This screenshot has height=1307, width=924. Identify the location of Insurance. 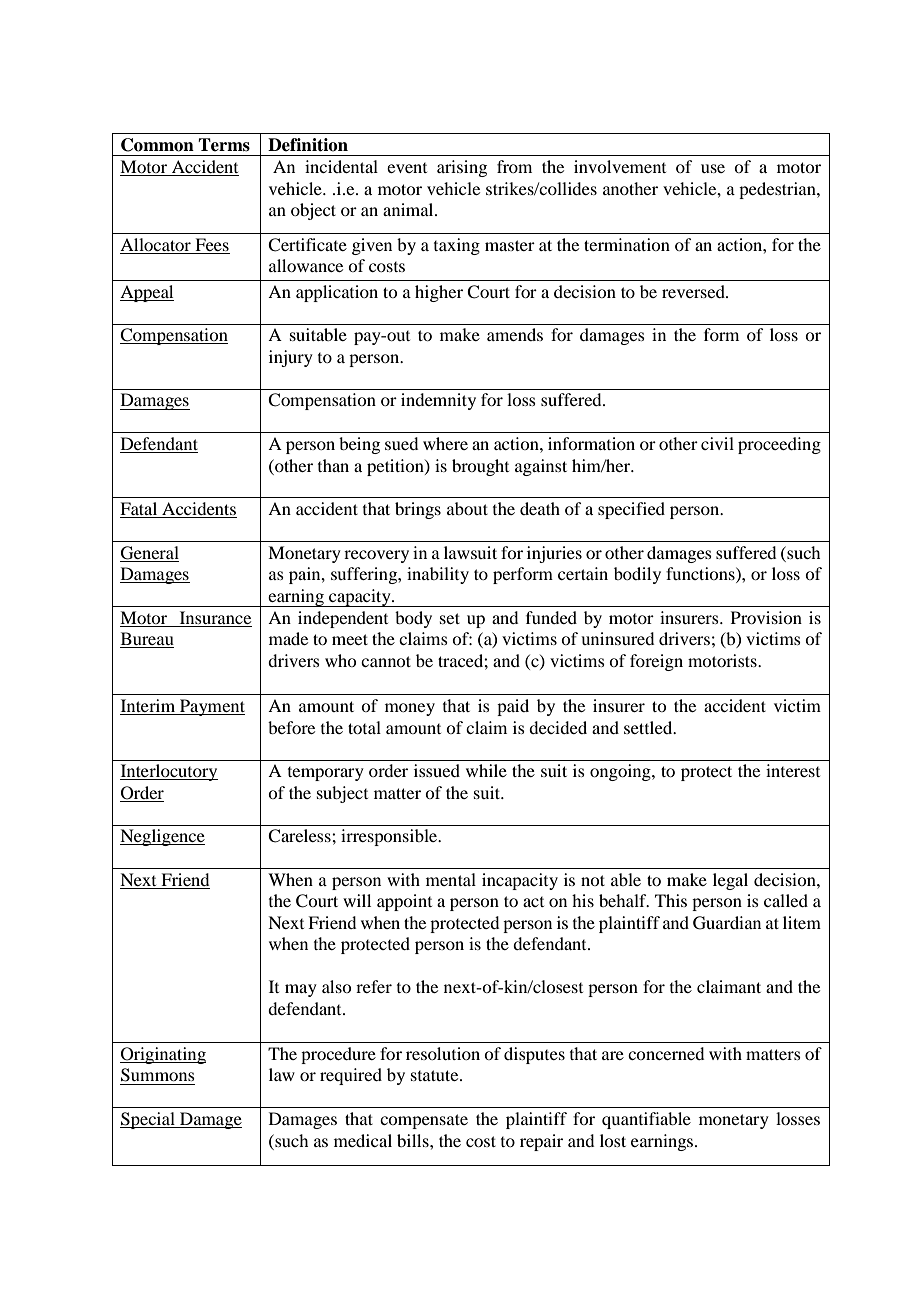
(214, 619).
